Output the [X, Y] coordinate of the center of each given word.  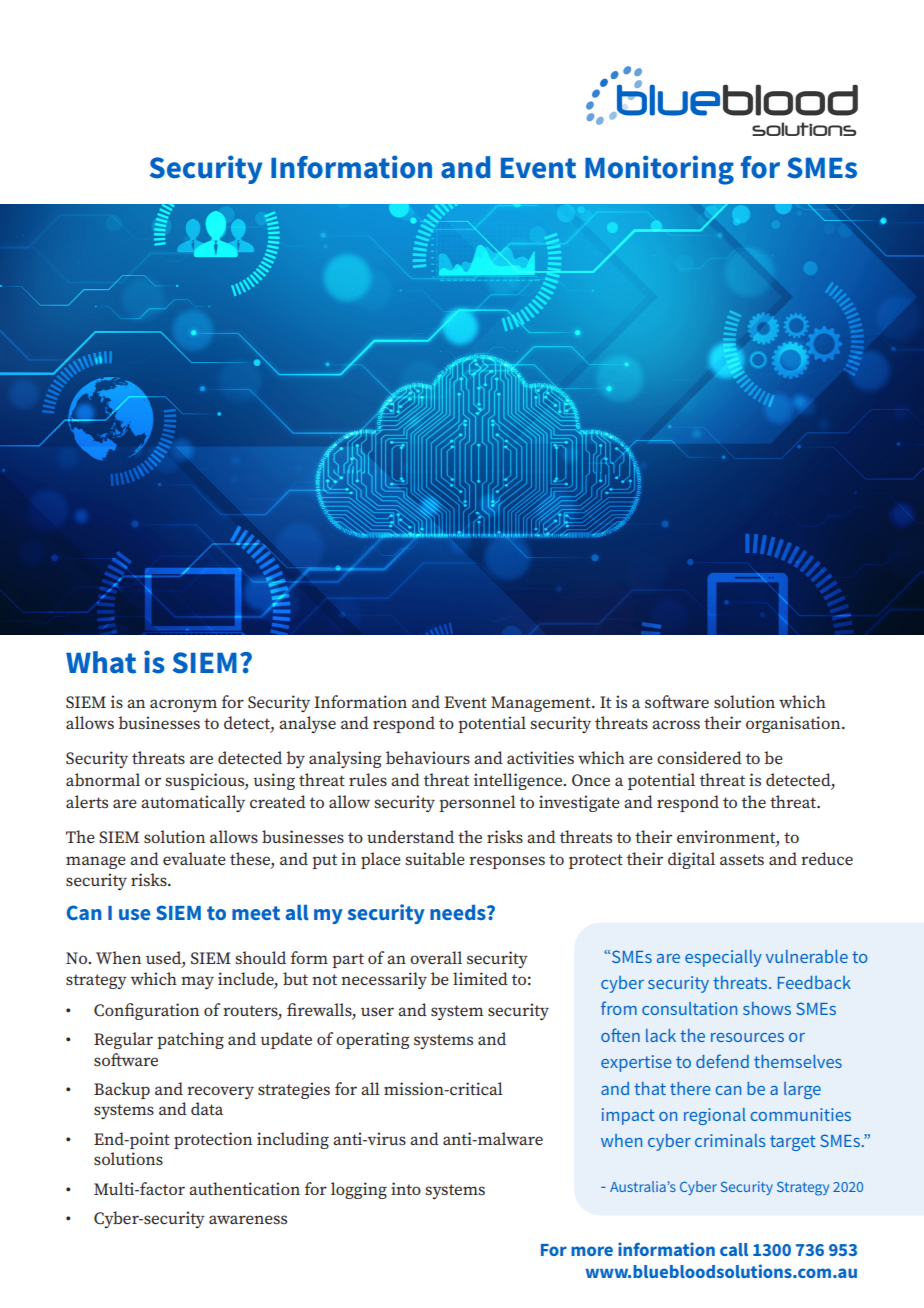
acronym [183, 705]
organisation [794, 724]
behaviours [428, 757]
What [101, 662]
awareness [248, 1220]
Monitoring [659, 170]
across [676, 725]
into [406, 1188]
